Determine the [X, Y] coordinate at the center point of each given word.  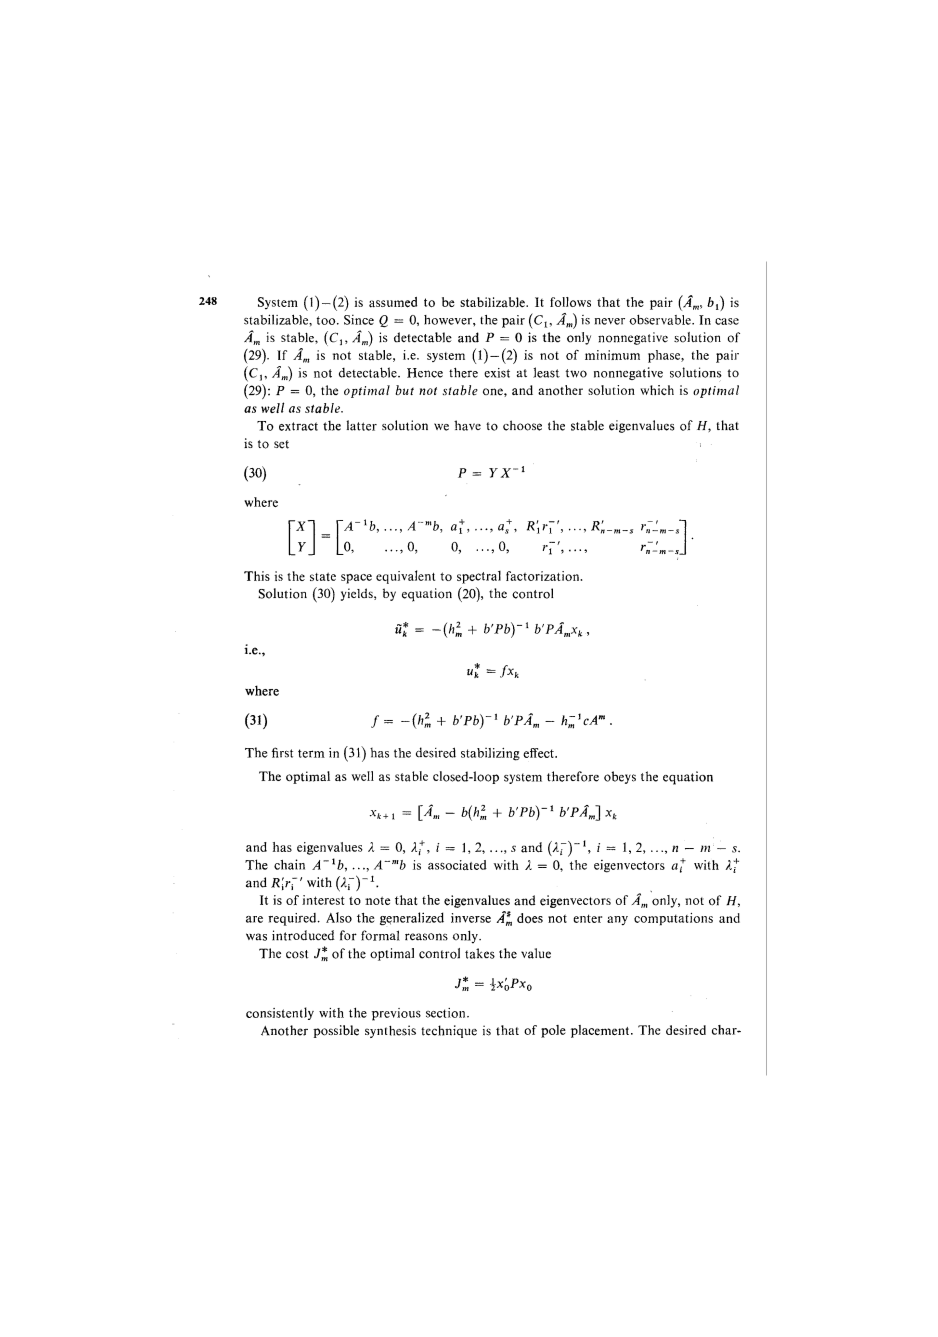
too [326, 320]
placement [600, 1031]
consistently [280, 1013]
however [449, 320]
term [311, 753]
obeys [620, 777]
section [447, 1013]
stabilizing [490, 754]
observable [661, 319]
